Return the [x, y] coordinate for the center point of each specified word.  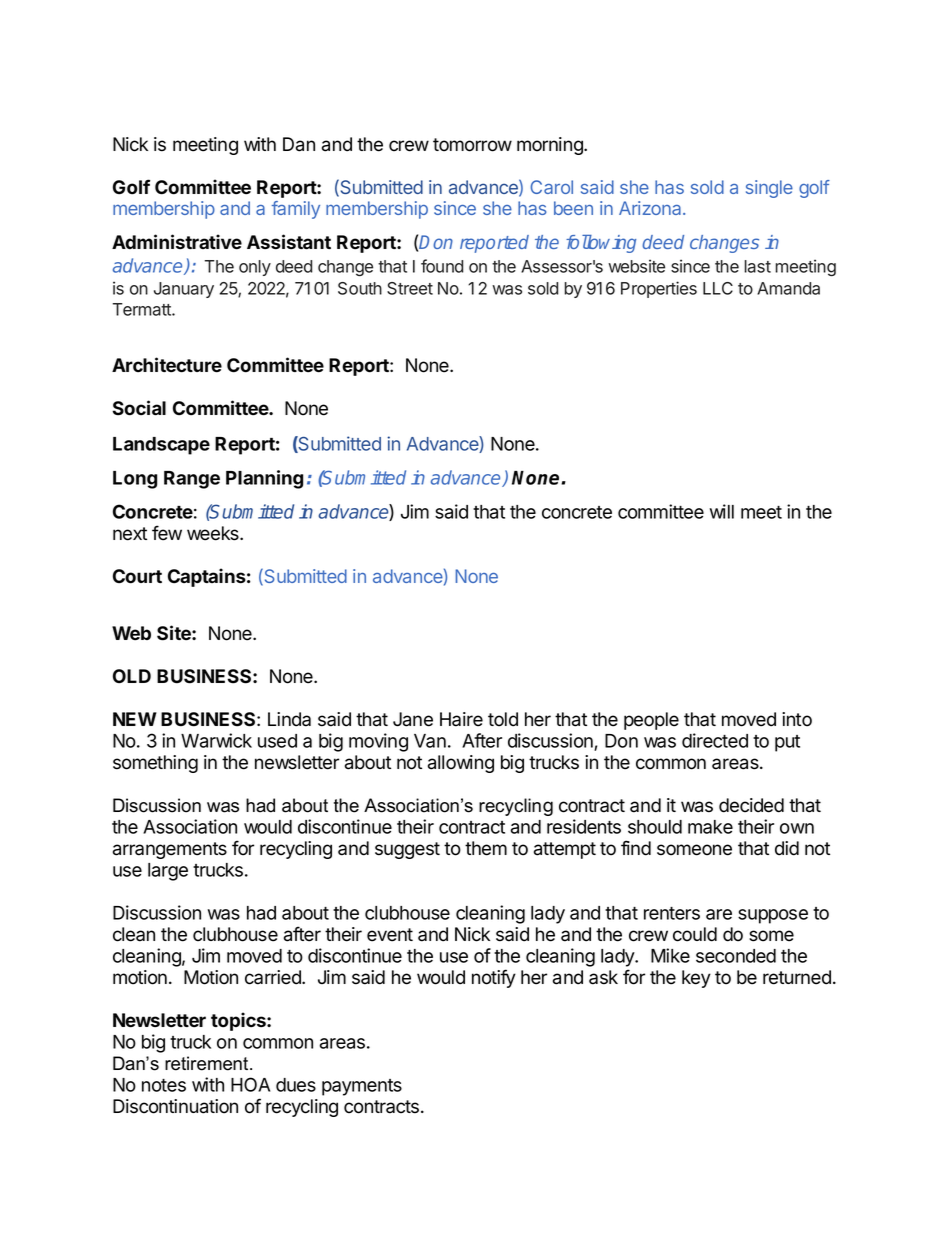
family [296, 210]
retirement [208, 1063]
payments [362, 1087]
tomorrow [472, 145]
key [696, 979]
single [769, 189]
